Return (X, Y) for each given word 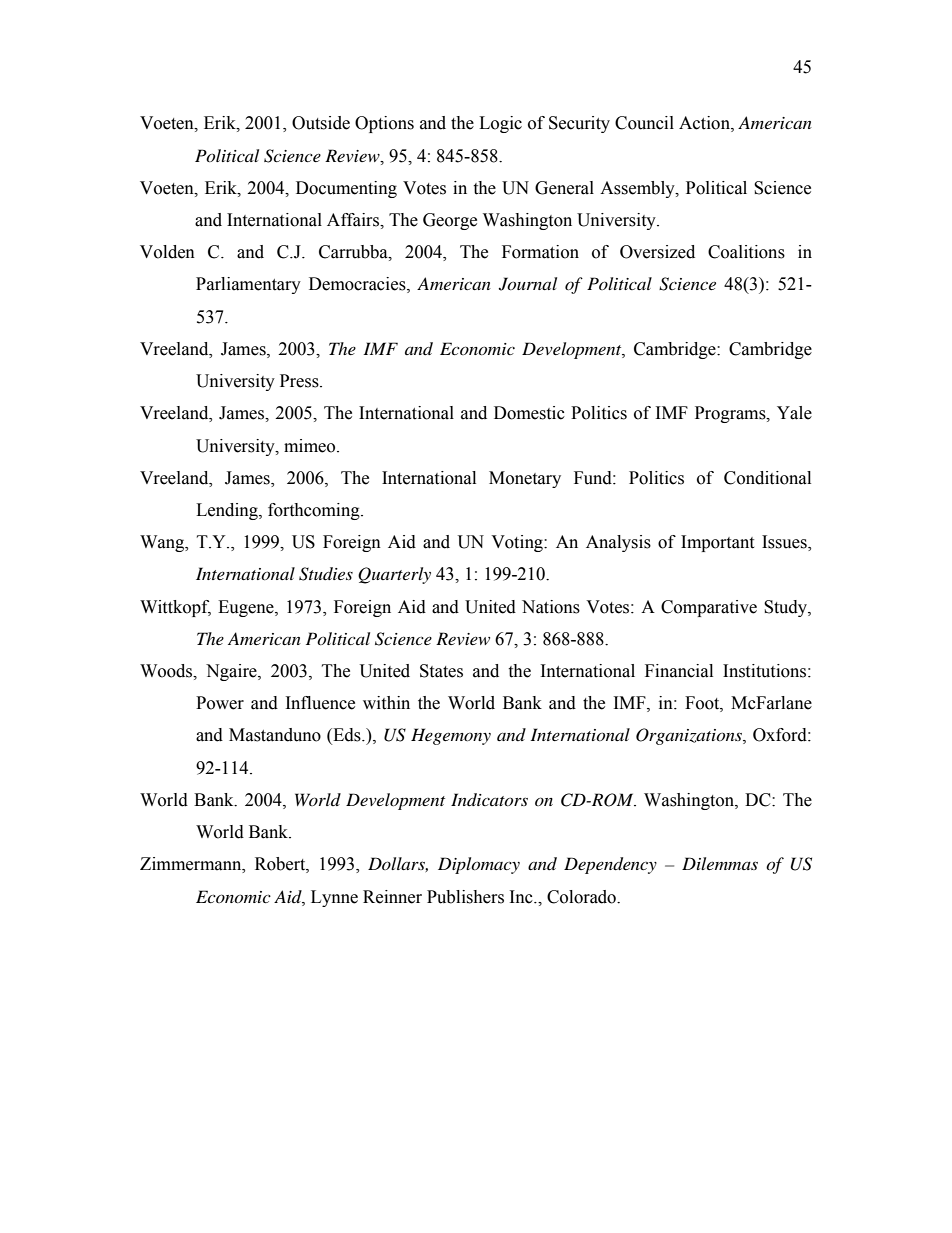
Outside (321, 123)
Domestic (529, 413)
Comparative (709, 608)
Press (300, 381)
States (441, 671)
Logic (500, 124)
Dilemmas (720, 863)
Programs (731, 414)
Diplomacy (479, 865)
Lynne (334, 898)
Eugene (247, 608)
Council (644, 123)
